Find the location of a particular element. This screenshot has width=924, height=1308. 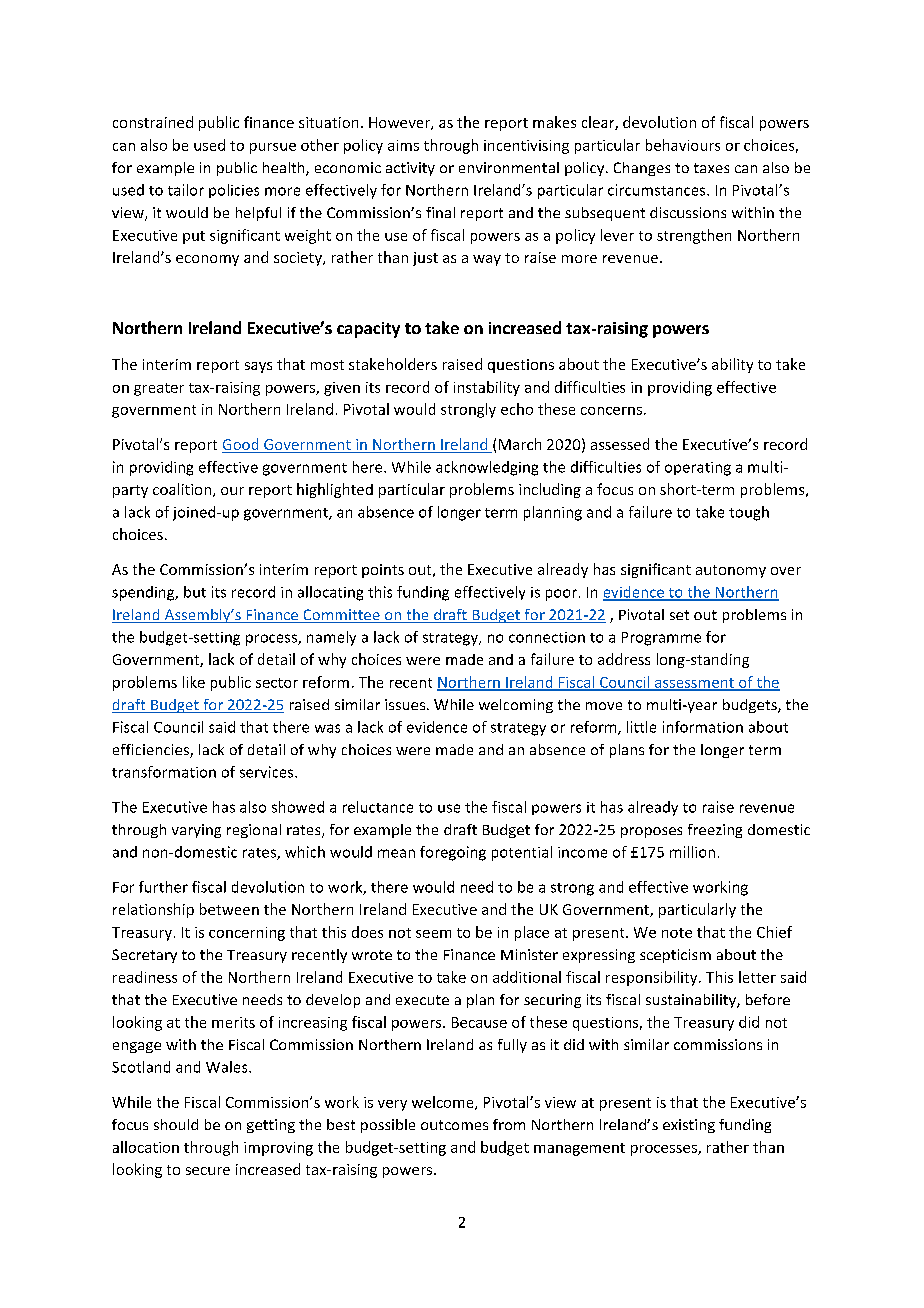

like is located at coordinates (194, 682).
